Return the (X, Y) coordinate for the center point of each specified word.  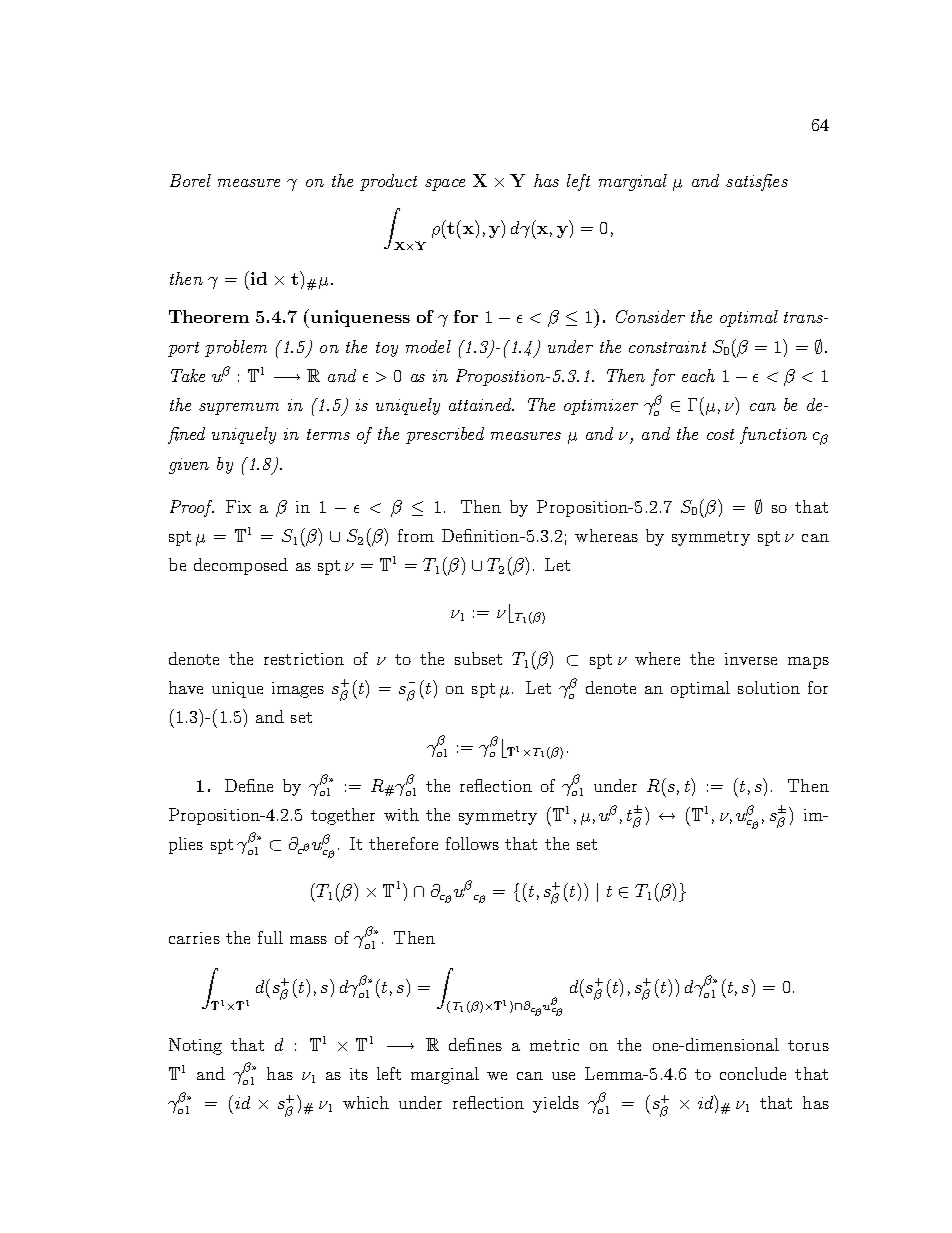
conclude (753, 1073)
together (343, 816)
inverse (751, 659)
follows (472, 843)
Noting (195, 1046)
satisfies (757, 182)
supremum (239, 409)
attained (481, 404)
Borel (190, 180)
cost (720, 434)
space (445, 185)
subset (478, 658)
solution (769, 687)
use (563, 1076)
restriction (304, 659)
